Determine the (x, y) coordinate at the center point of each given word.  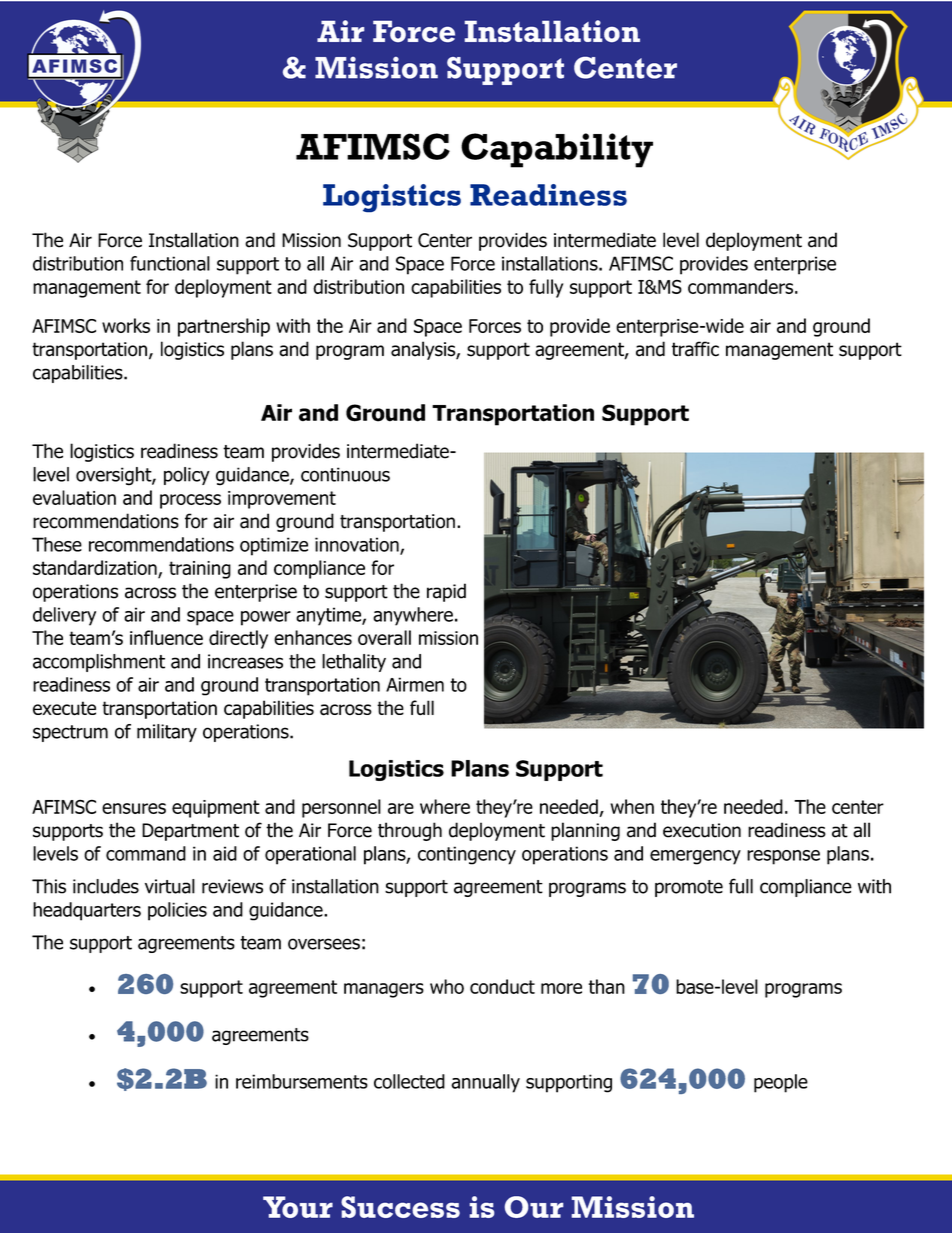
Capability (557, 150)
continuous (345, 474)
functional (170, 263)
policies (177, 911)
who (447, 986)
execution (702, 830)
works (126, 325)
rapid (446, 592)
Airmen (415, 684)
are (401, 808)
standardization (95, 567)
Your (298, 1207)
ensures (134, 808)
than (606, 986)
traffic (695, 349)
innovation (358, 545)
